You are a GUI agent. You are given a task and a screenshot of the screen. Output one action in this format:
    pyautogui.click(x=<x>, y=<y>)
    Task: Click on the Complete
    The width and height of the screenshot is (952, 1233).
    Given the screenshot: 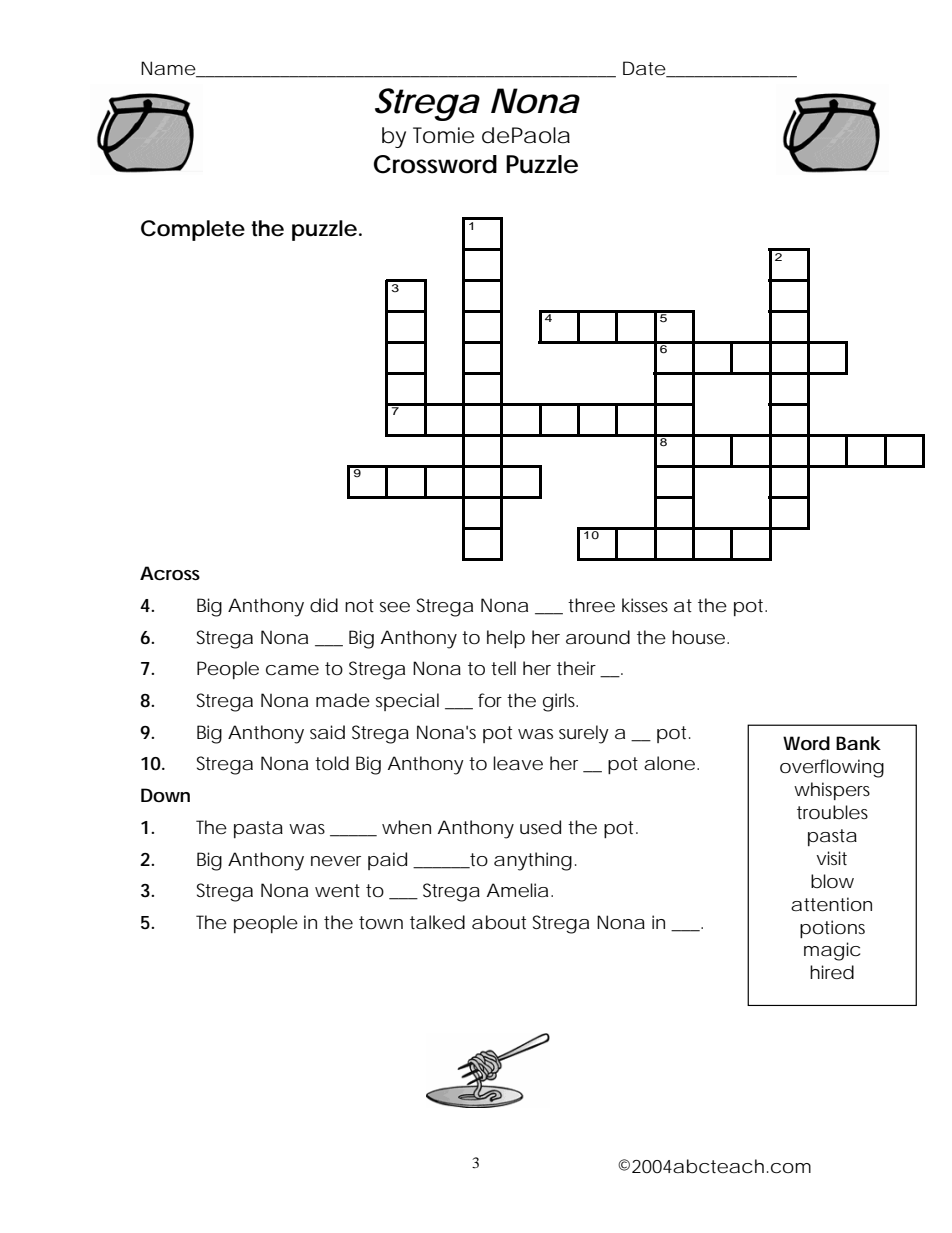 What is the action you would take?
    pyautogui.click(x=193, y=230)
